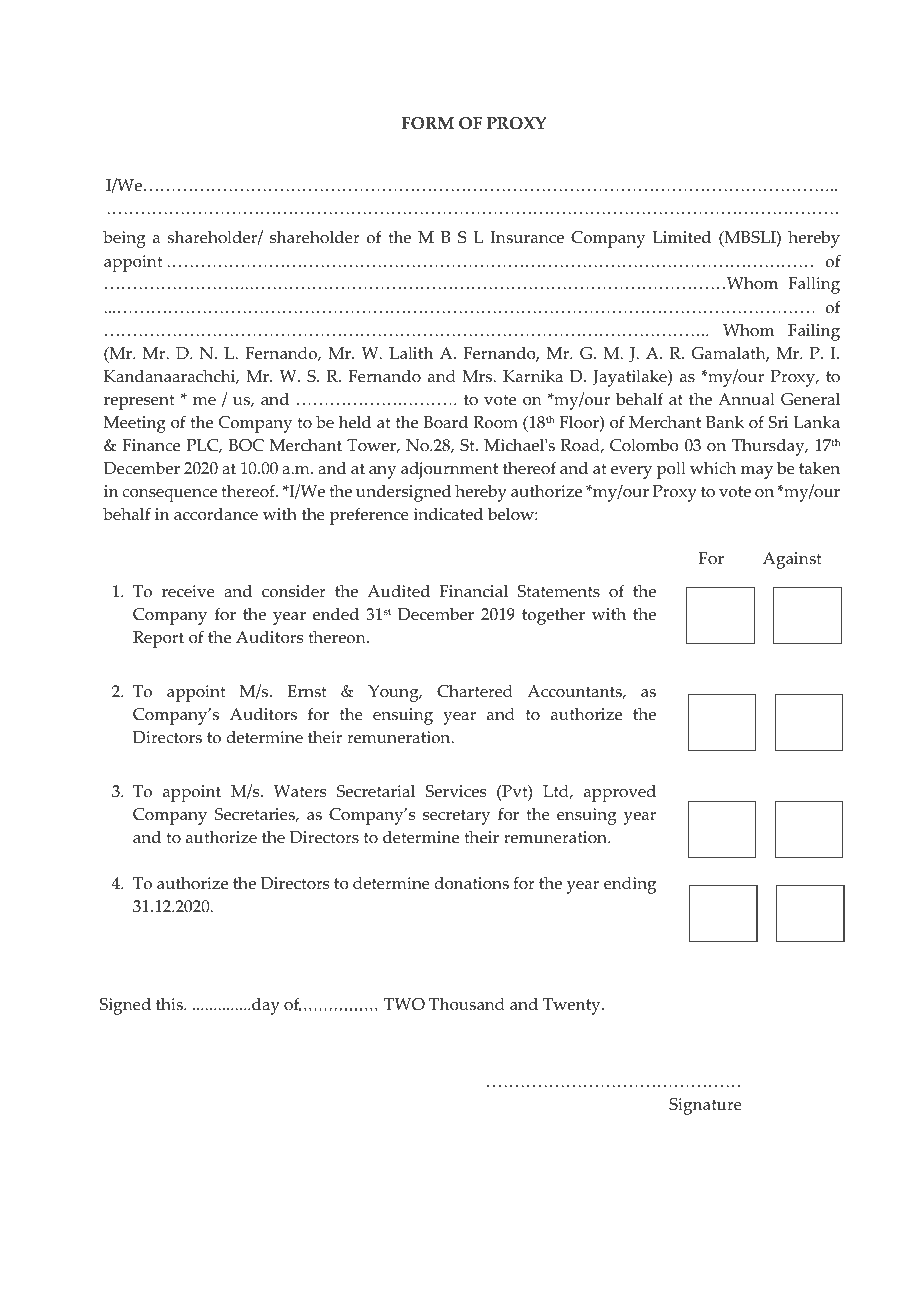 The height and width of the page is (1308, 924). Describe the element at coordinates (681, 237) in the page. I see `Limited` at that location.
